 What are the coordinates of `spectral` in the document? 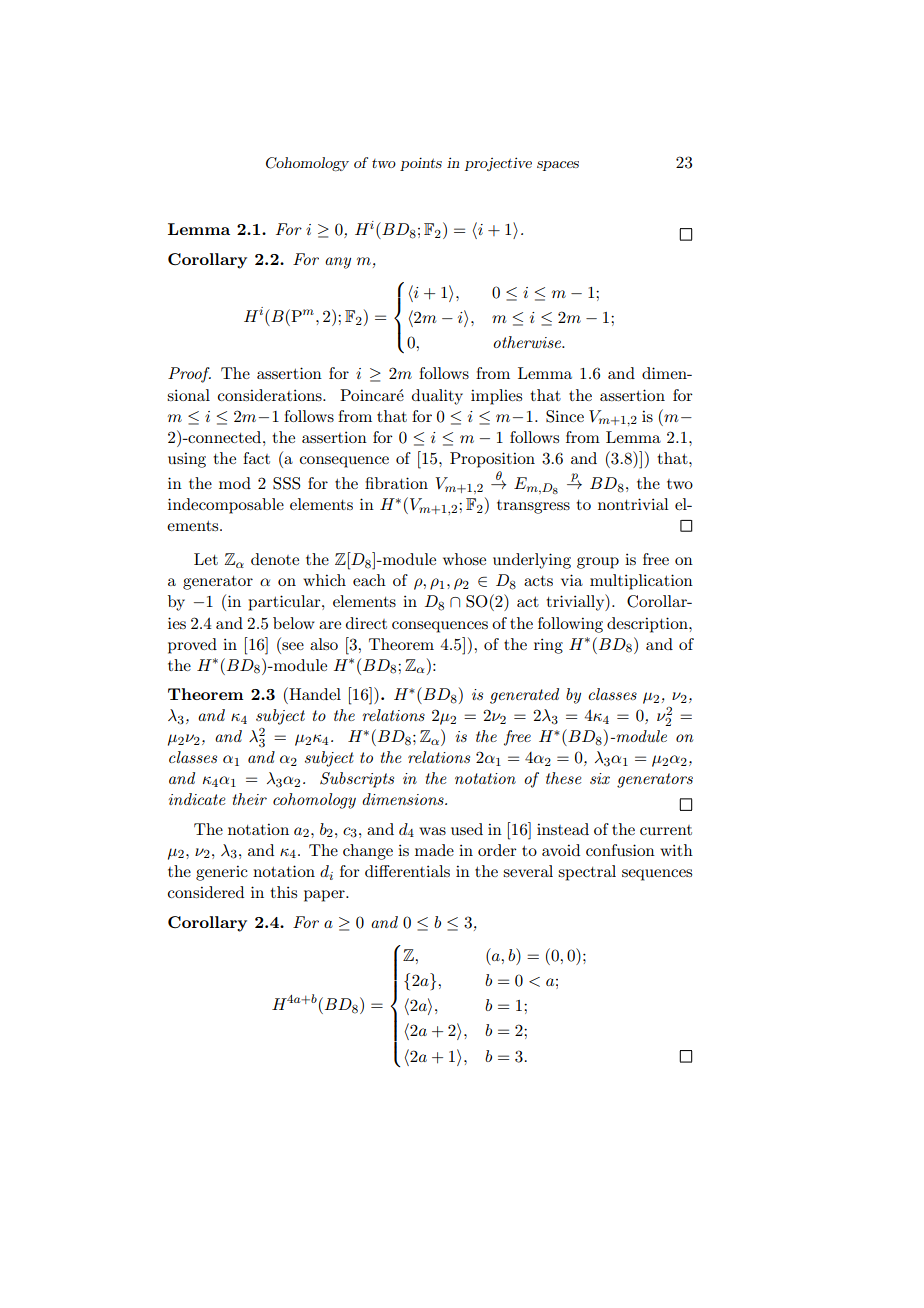 It's located at (587, 873).
